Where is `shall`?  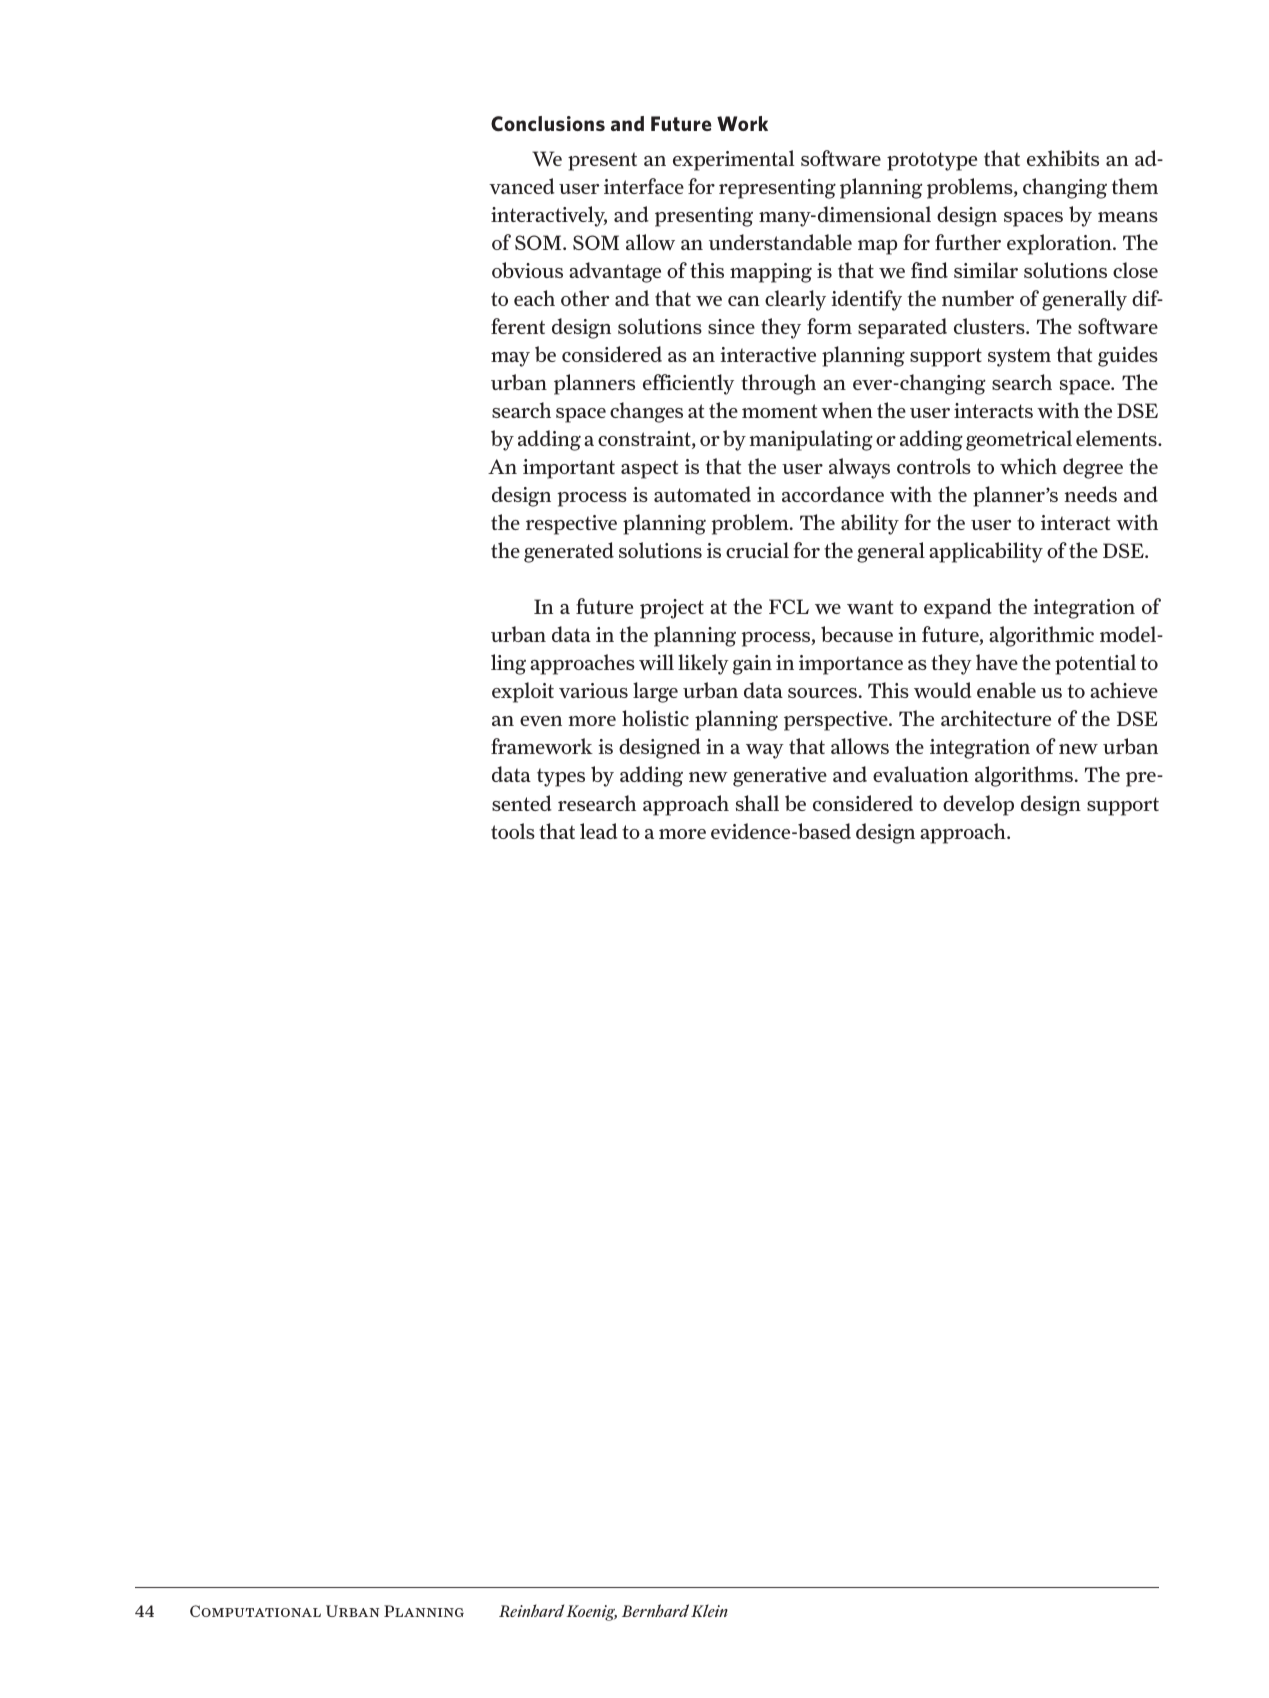 shall is located at coordinates (757, 803).
